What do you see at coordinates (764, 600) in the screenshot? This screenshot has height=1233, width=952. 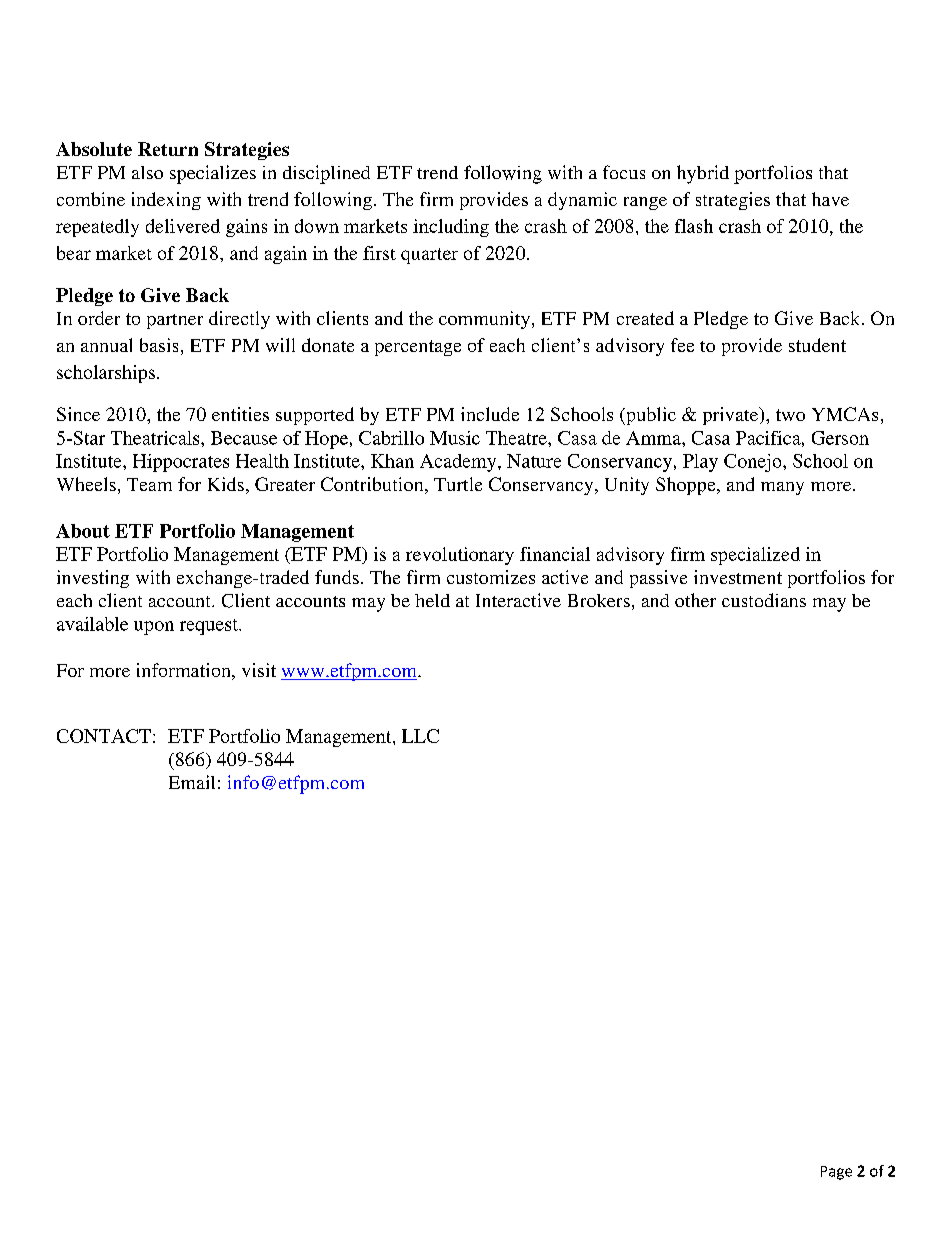 I see `custodians` at bounding box center [764, 600].
